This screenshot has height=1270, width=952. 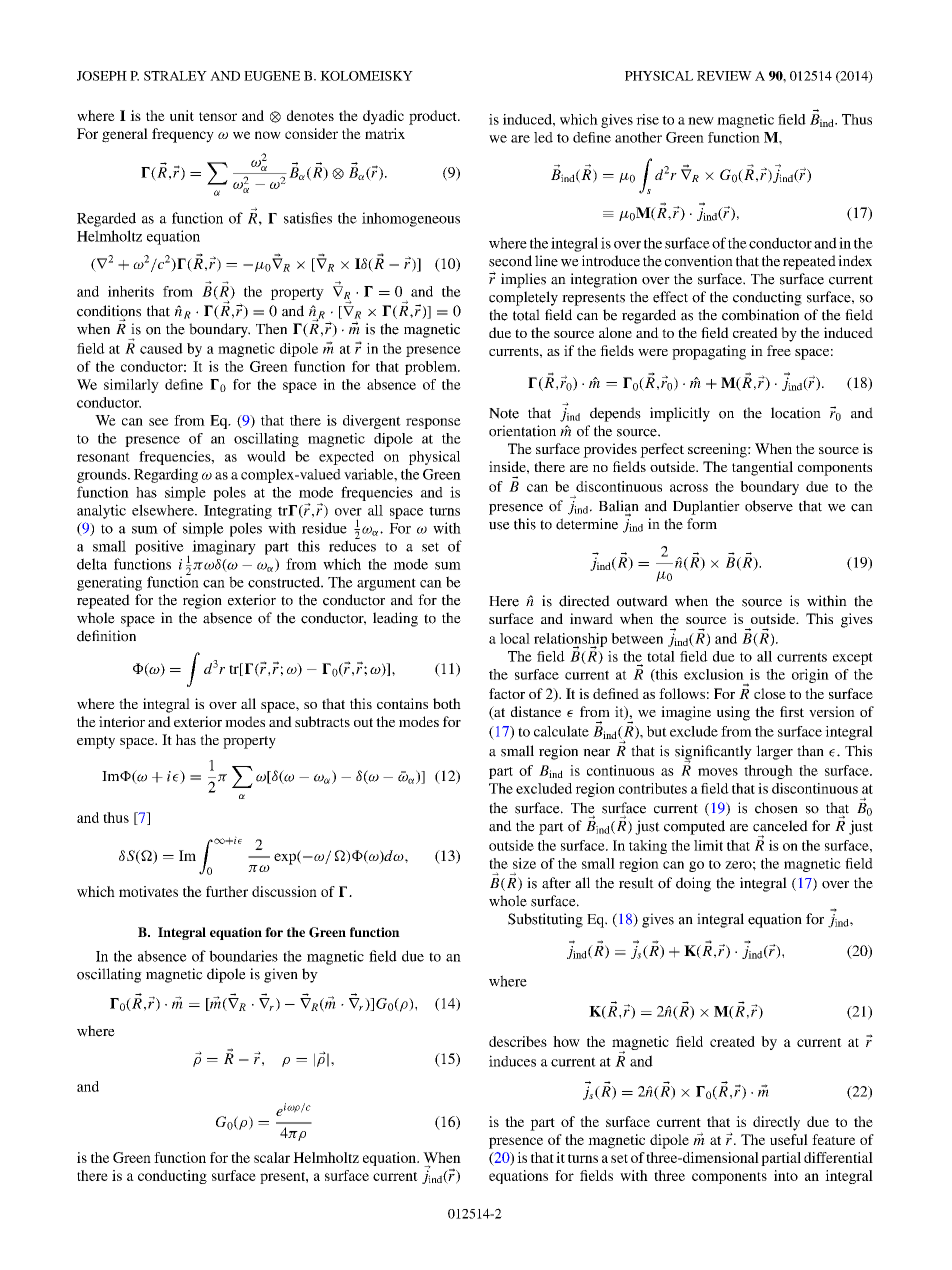 What do you see at coordinates (434, 117) in the screenshot?
I see `product` at bounding box center [434, 117].
